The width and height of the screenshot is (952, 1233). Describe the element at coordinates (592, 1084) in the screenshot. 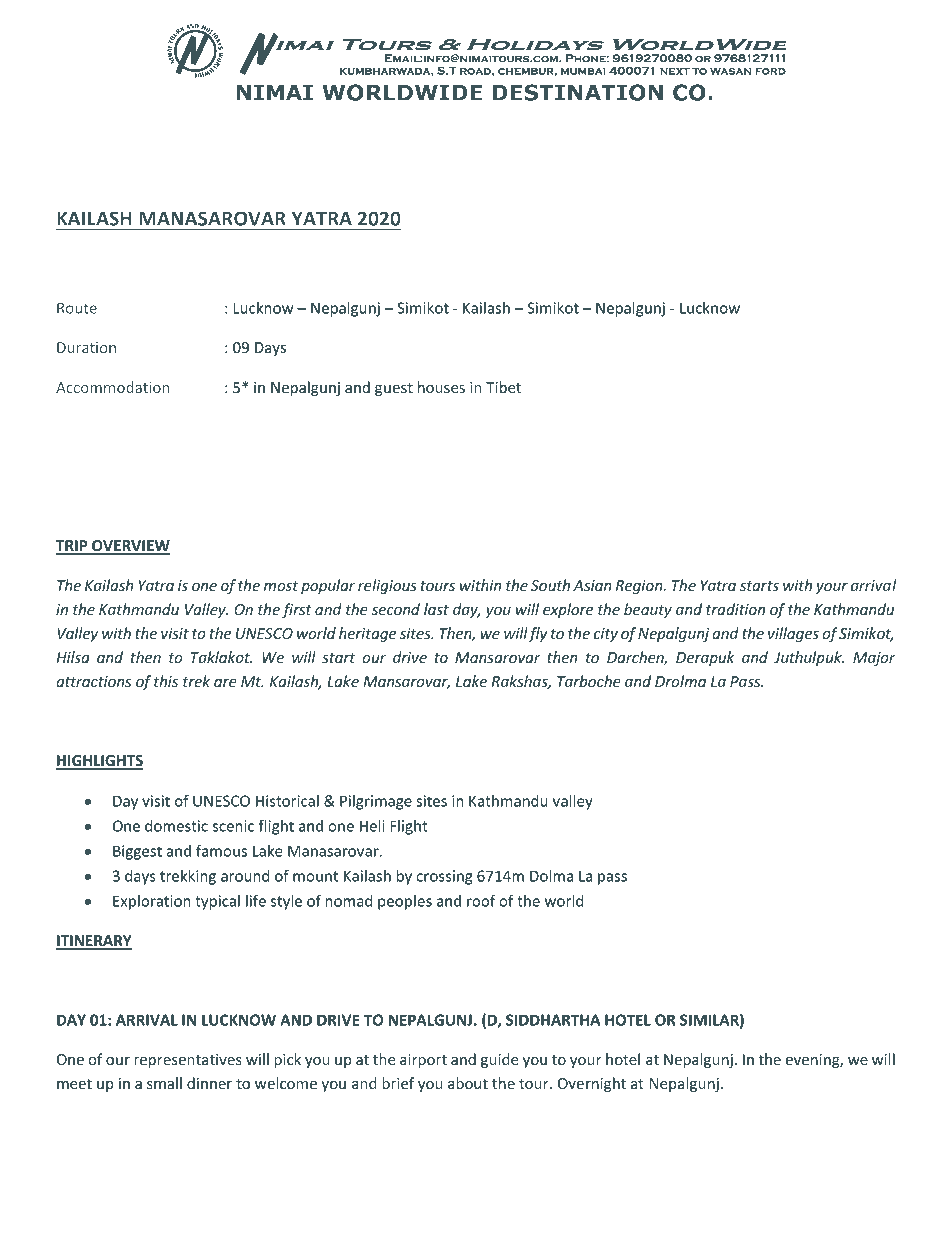

I see `Overnight` at that location.
